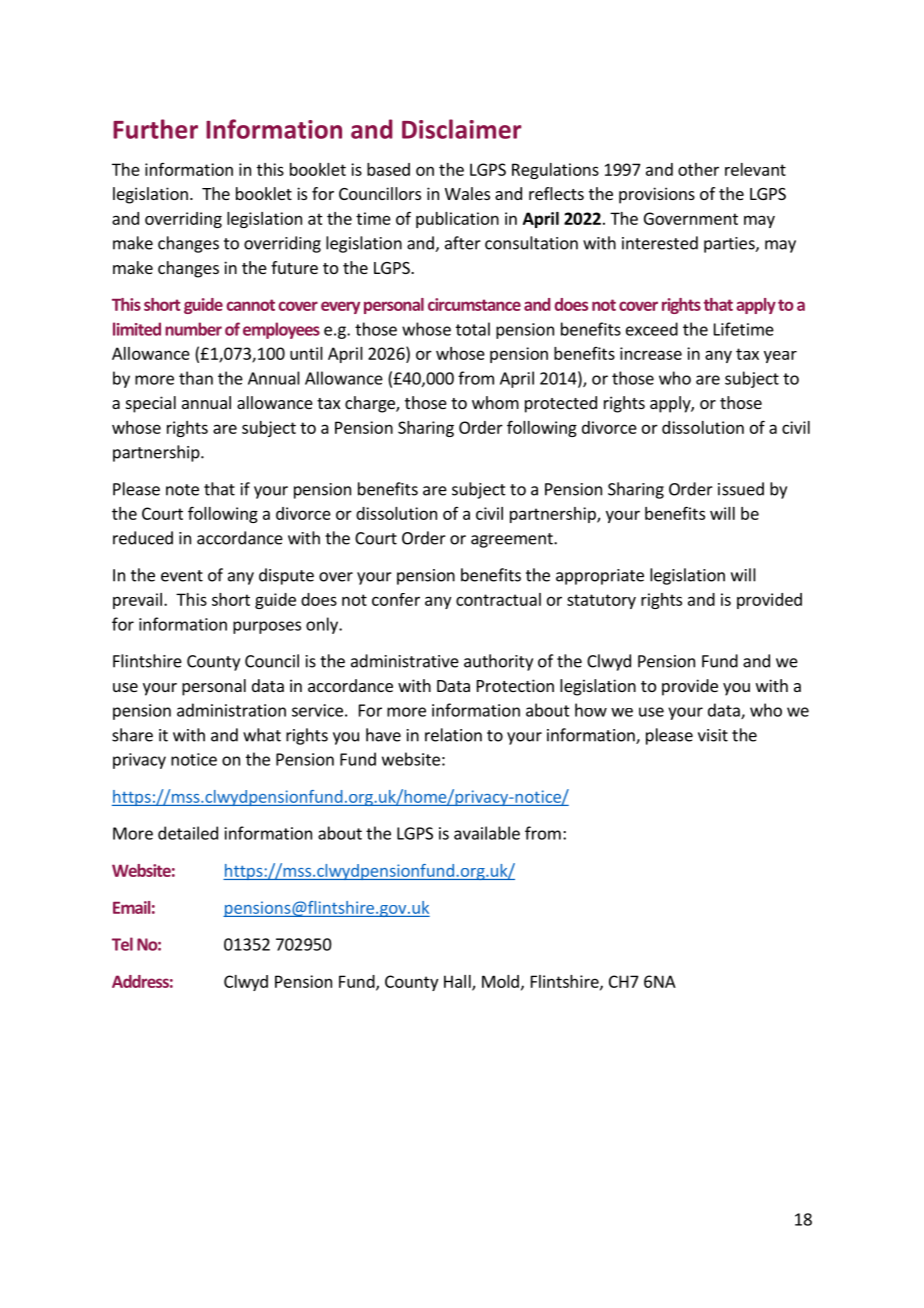 The height and width of the page is (1308, 924). Describe the element at coordinates (698, 169) in the page. I see `other` at that location.
